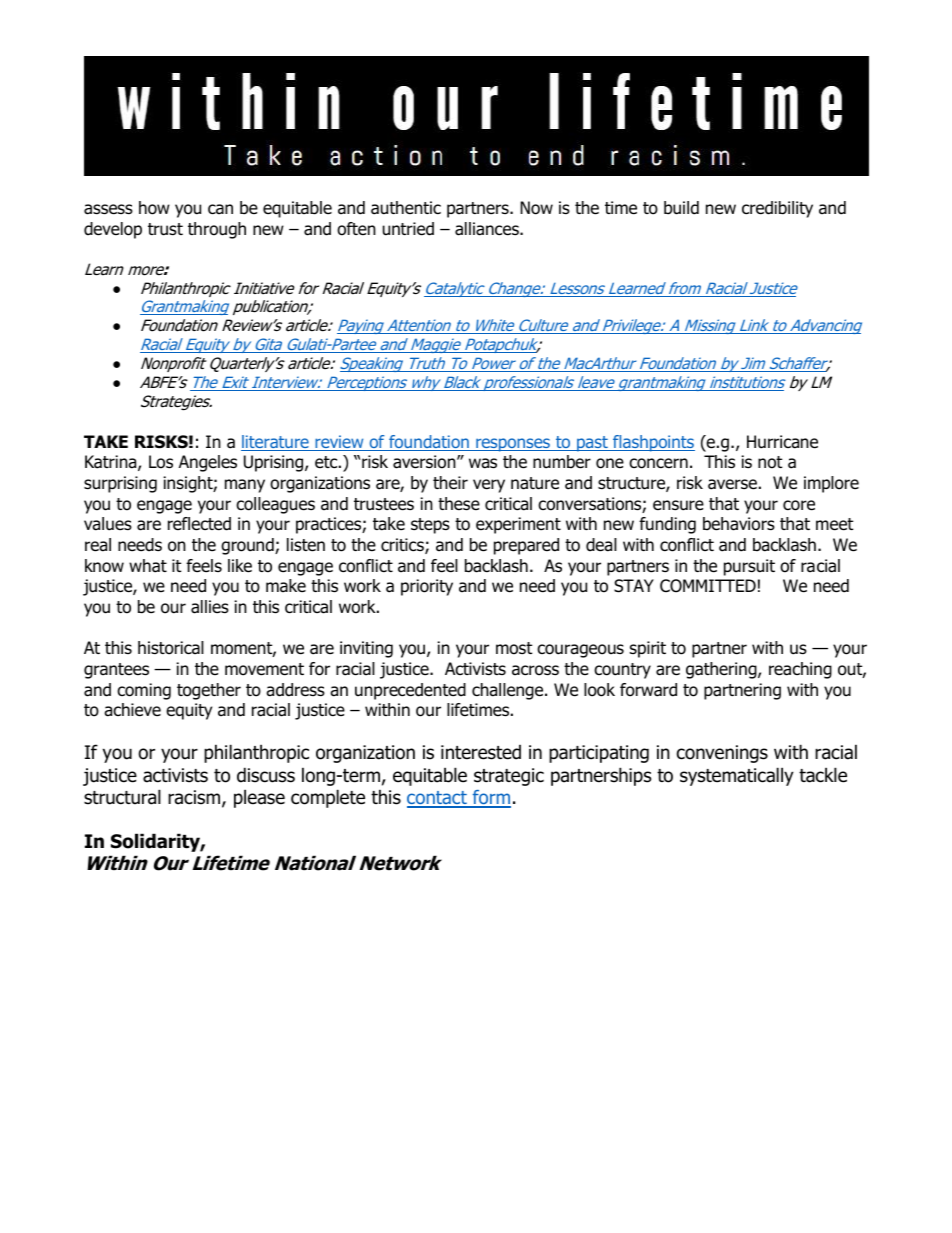  I want to click on credibility, so click(777, 209).
